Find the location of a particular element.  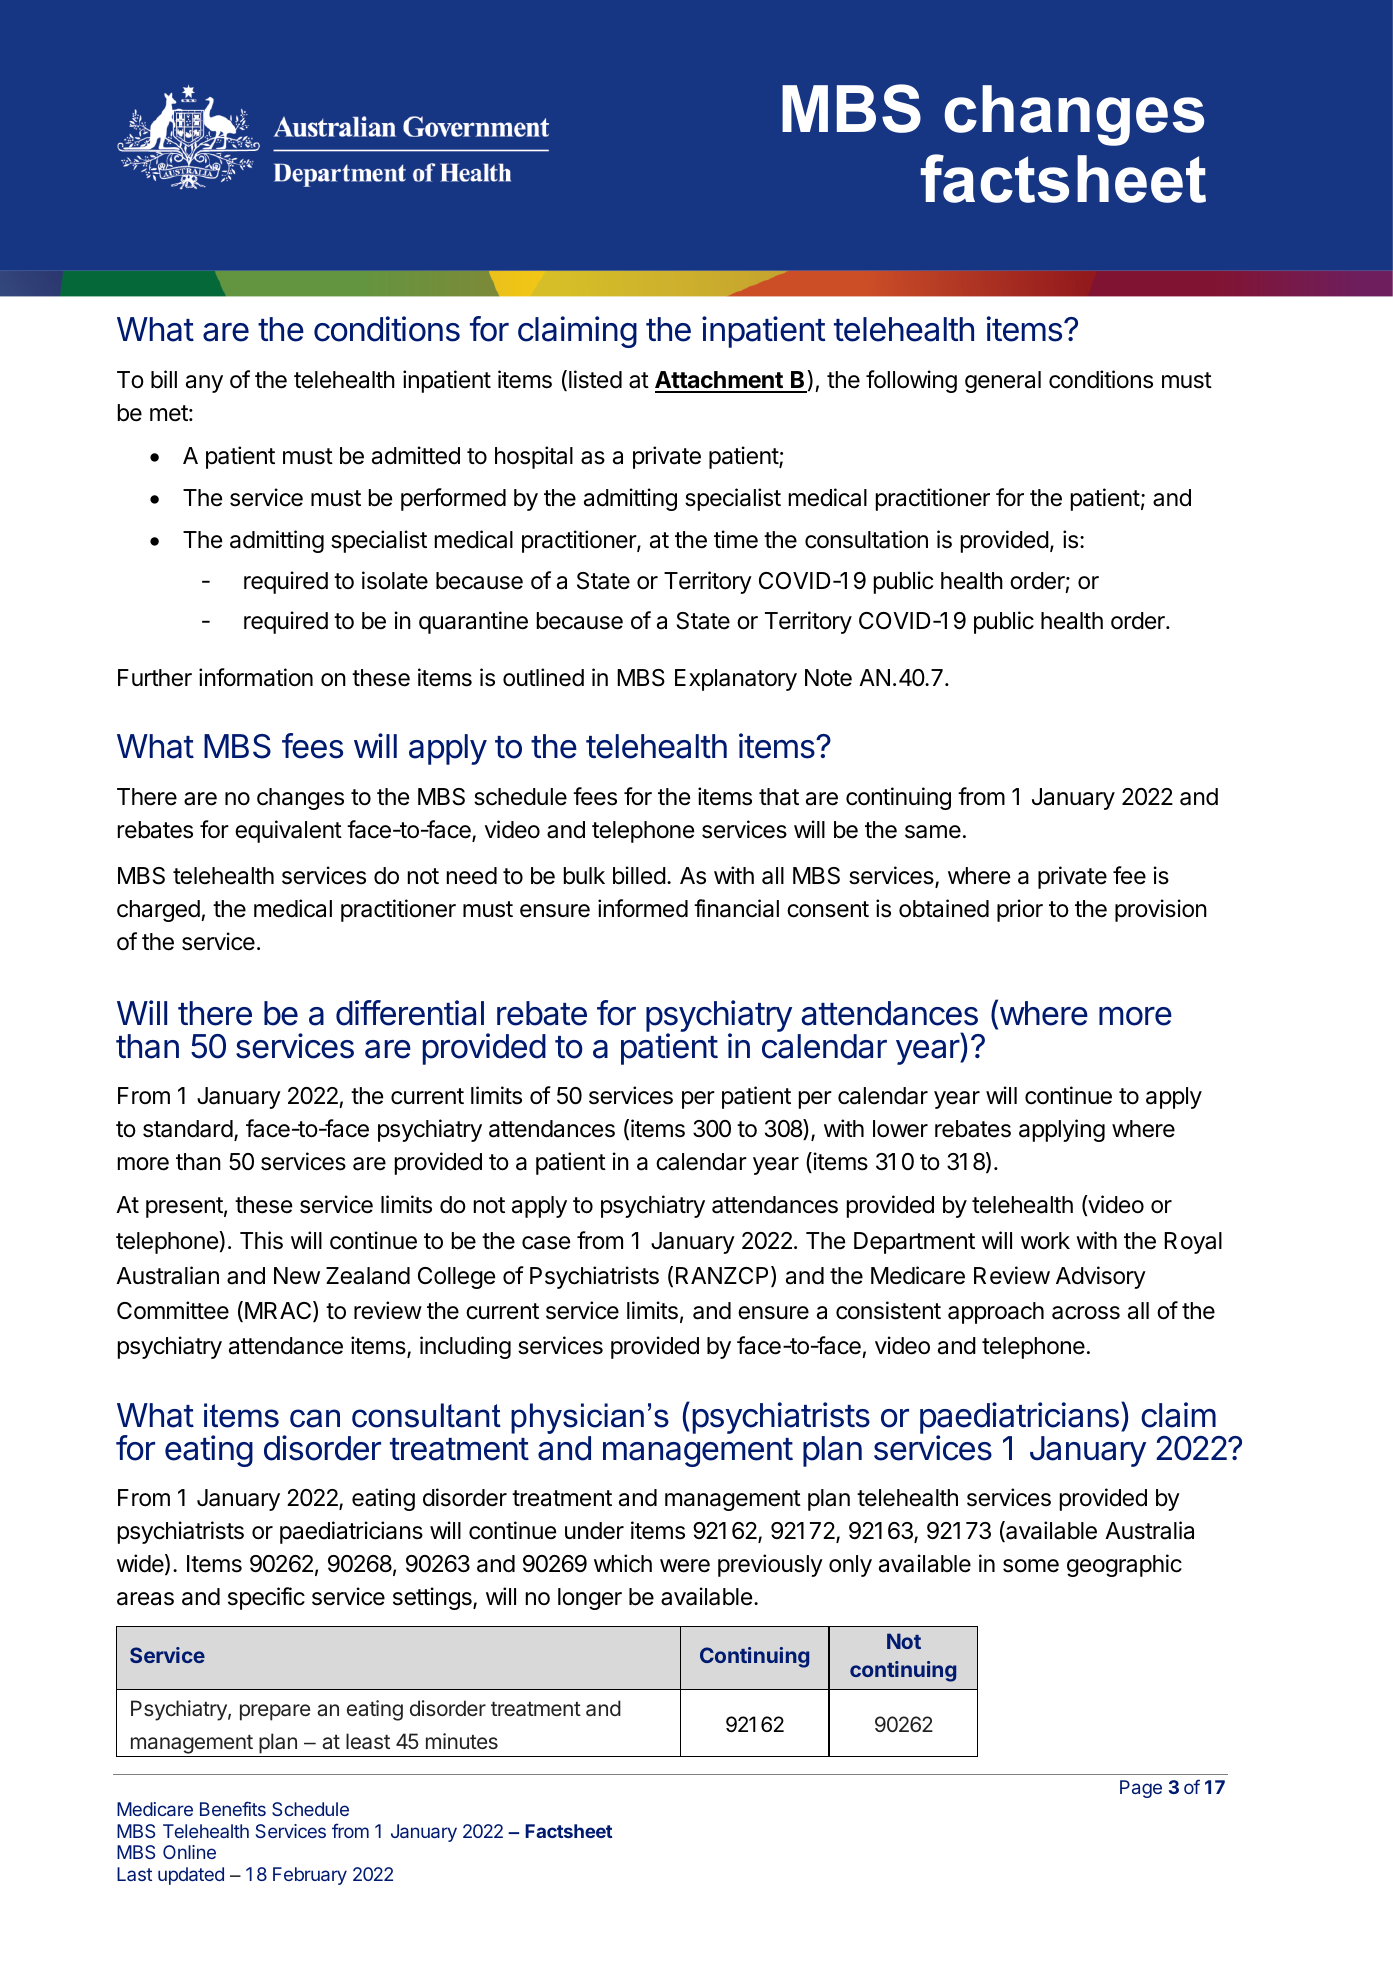

outlined is located at coordinates (543, 677).
